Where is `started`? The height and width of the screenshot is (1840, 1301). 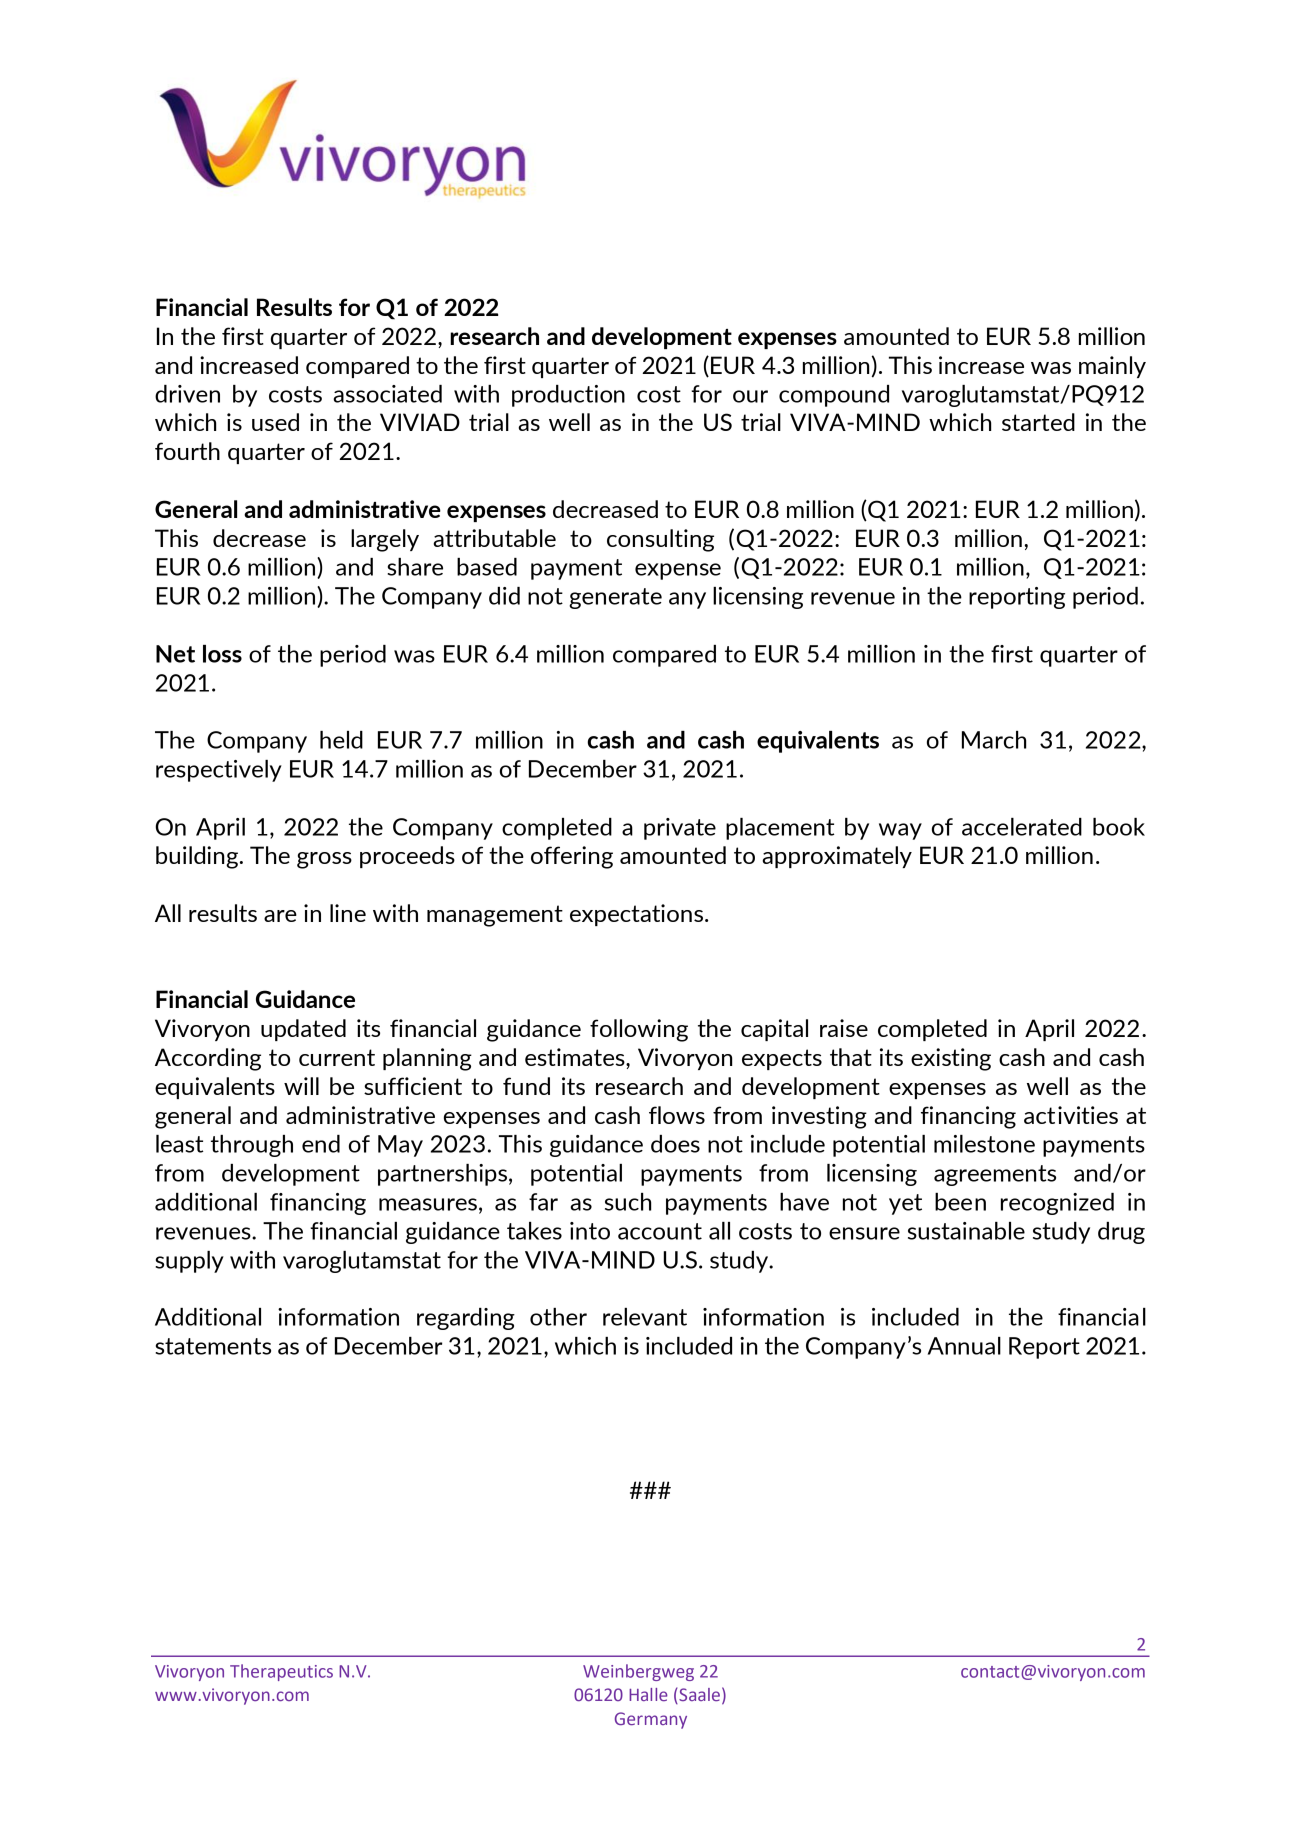
started is located at coordinates (1038, 422).
